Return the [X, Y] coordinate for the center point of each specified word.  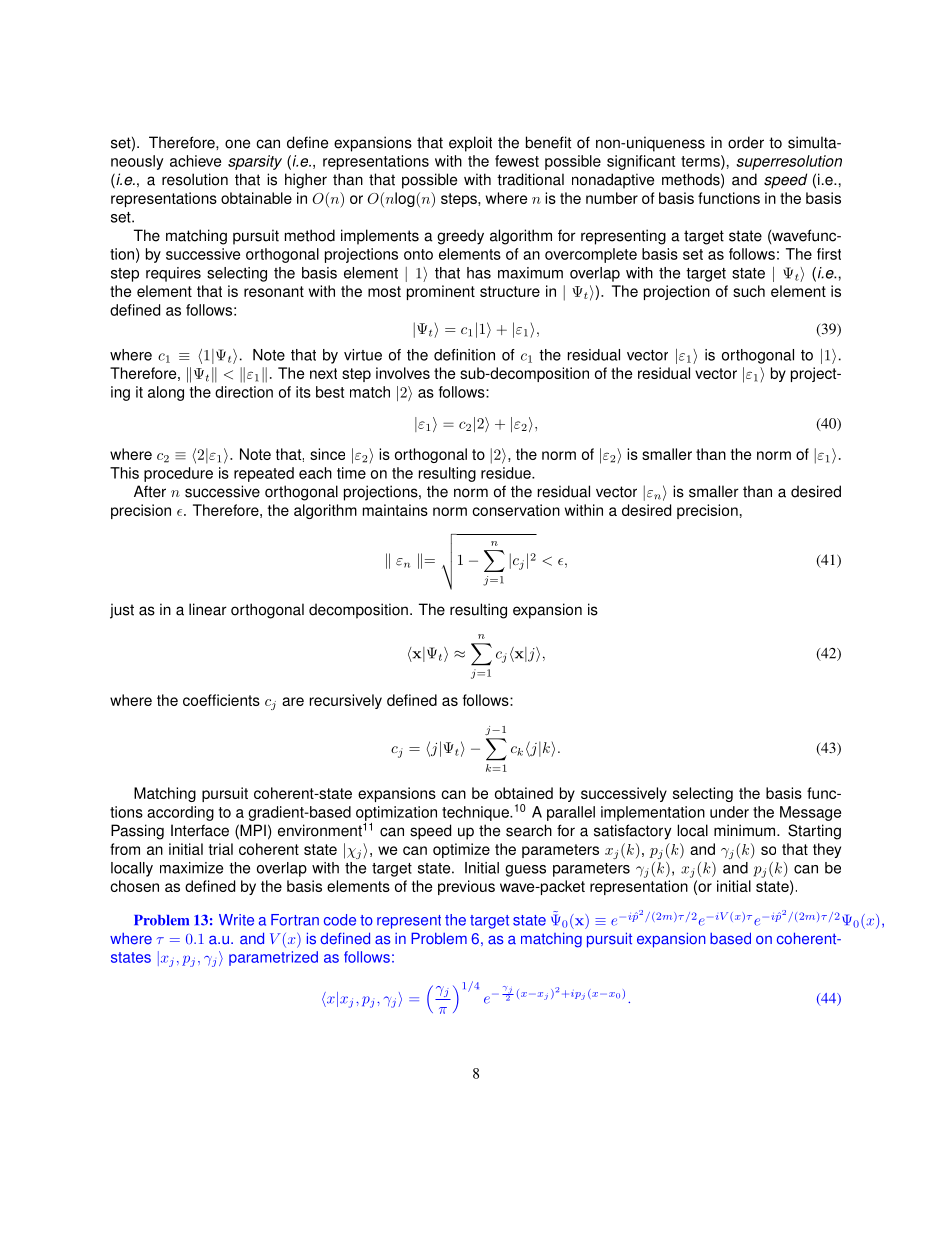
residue [507, 473]
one [237, 144]
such [749, 291]
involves [403, 373]
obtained [524, 793]
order [746, 142]
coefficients [221, 700]
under [729, 812]
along [166, 393]
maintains [395, 510]
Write [236, 920]
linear [208, 609]
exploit [470, 144]
